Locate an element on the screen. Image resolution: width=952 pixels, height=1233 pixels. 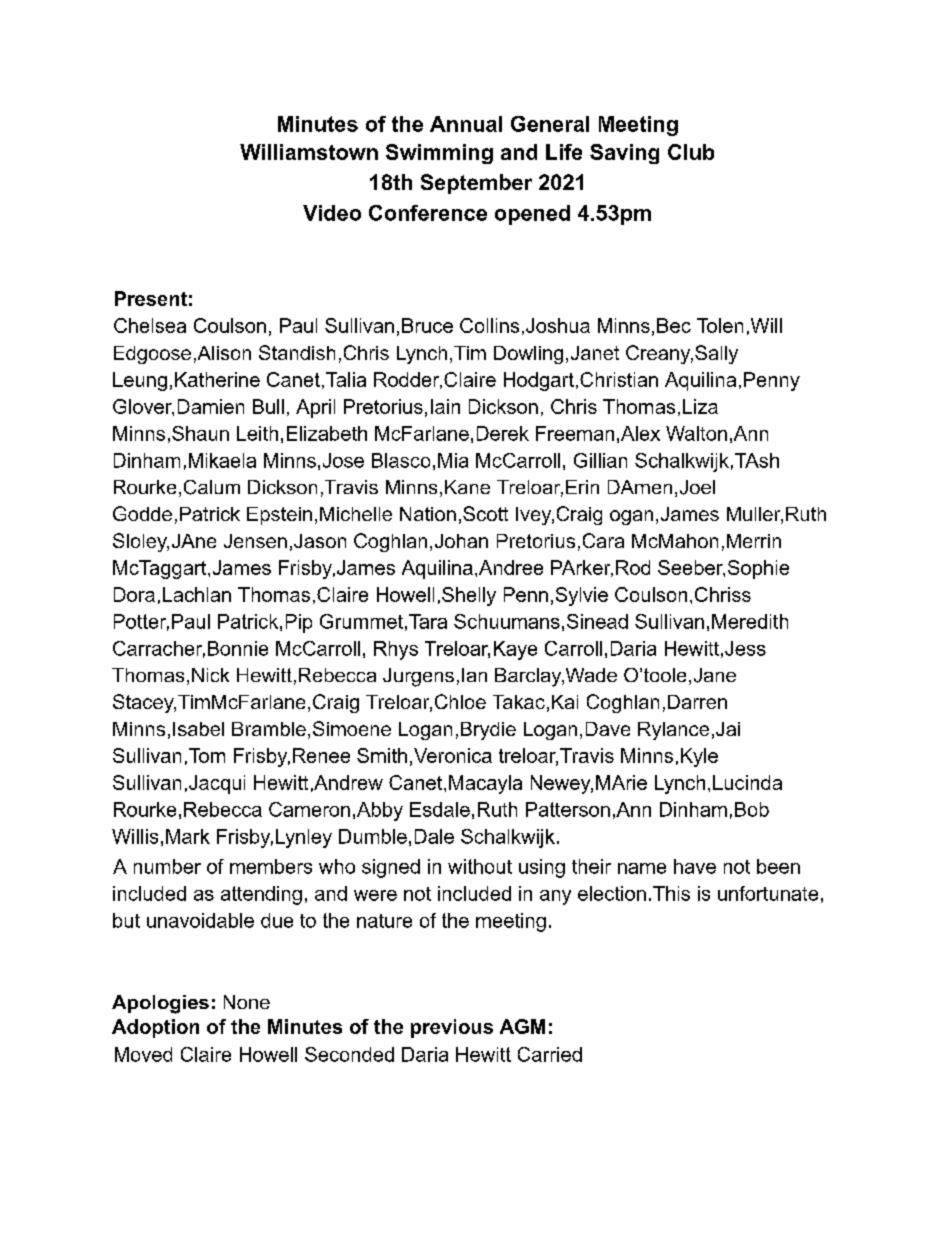
Rhys is located at coordinates (396, 650).
